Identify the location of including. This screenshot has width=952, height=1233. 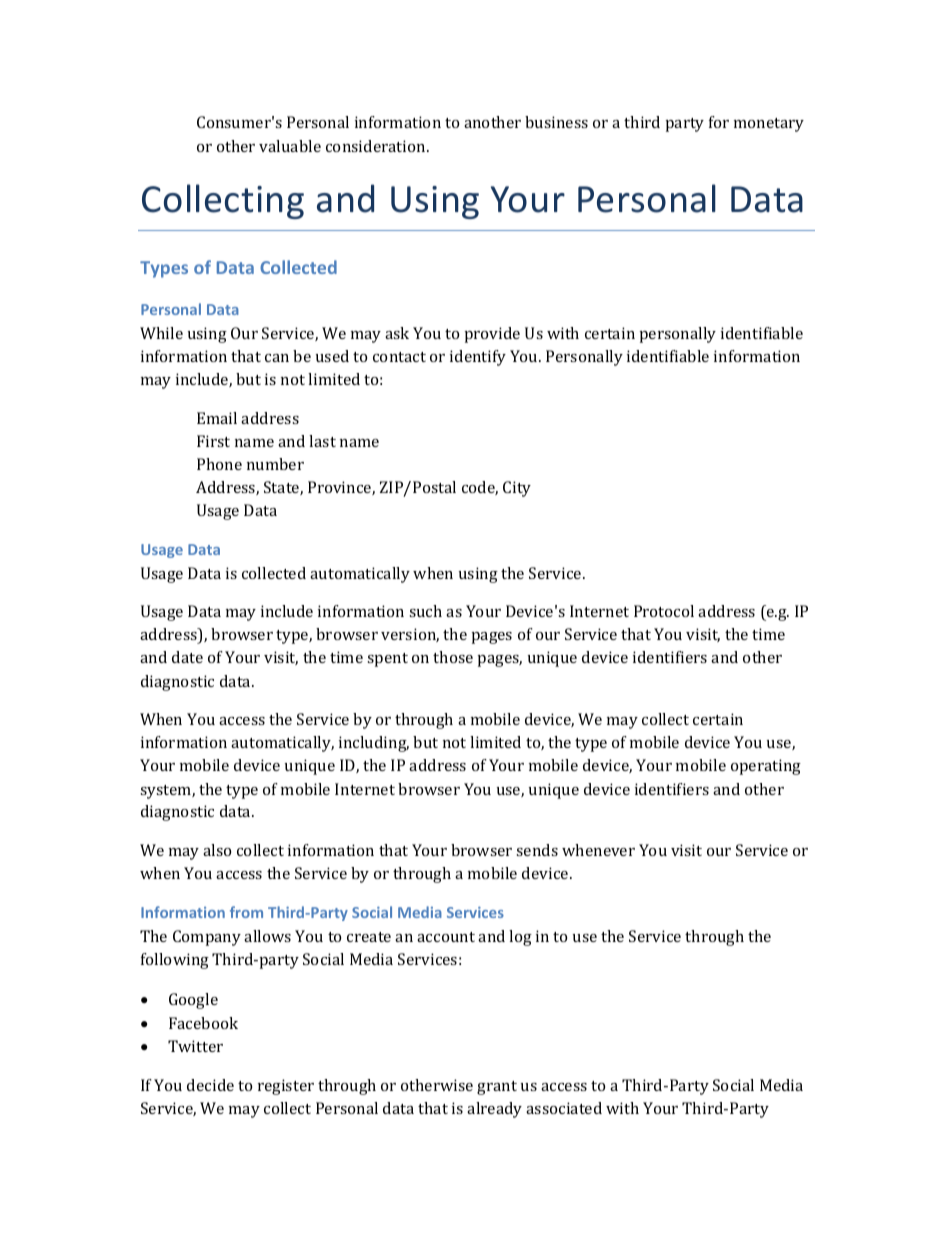
(374, 744).
